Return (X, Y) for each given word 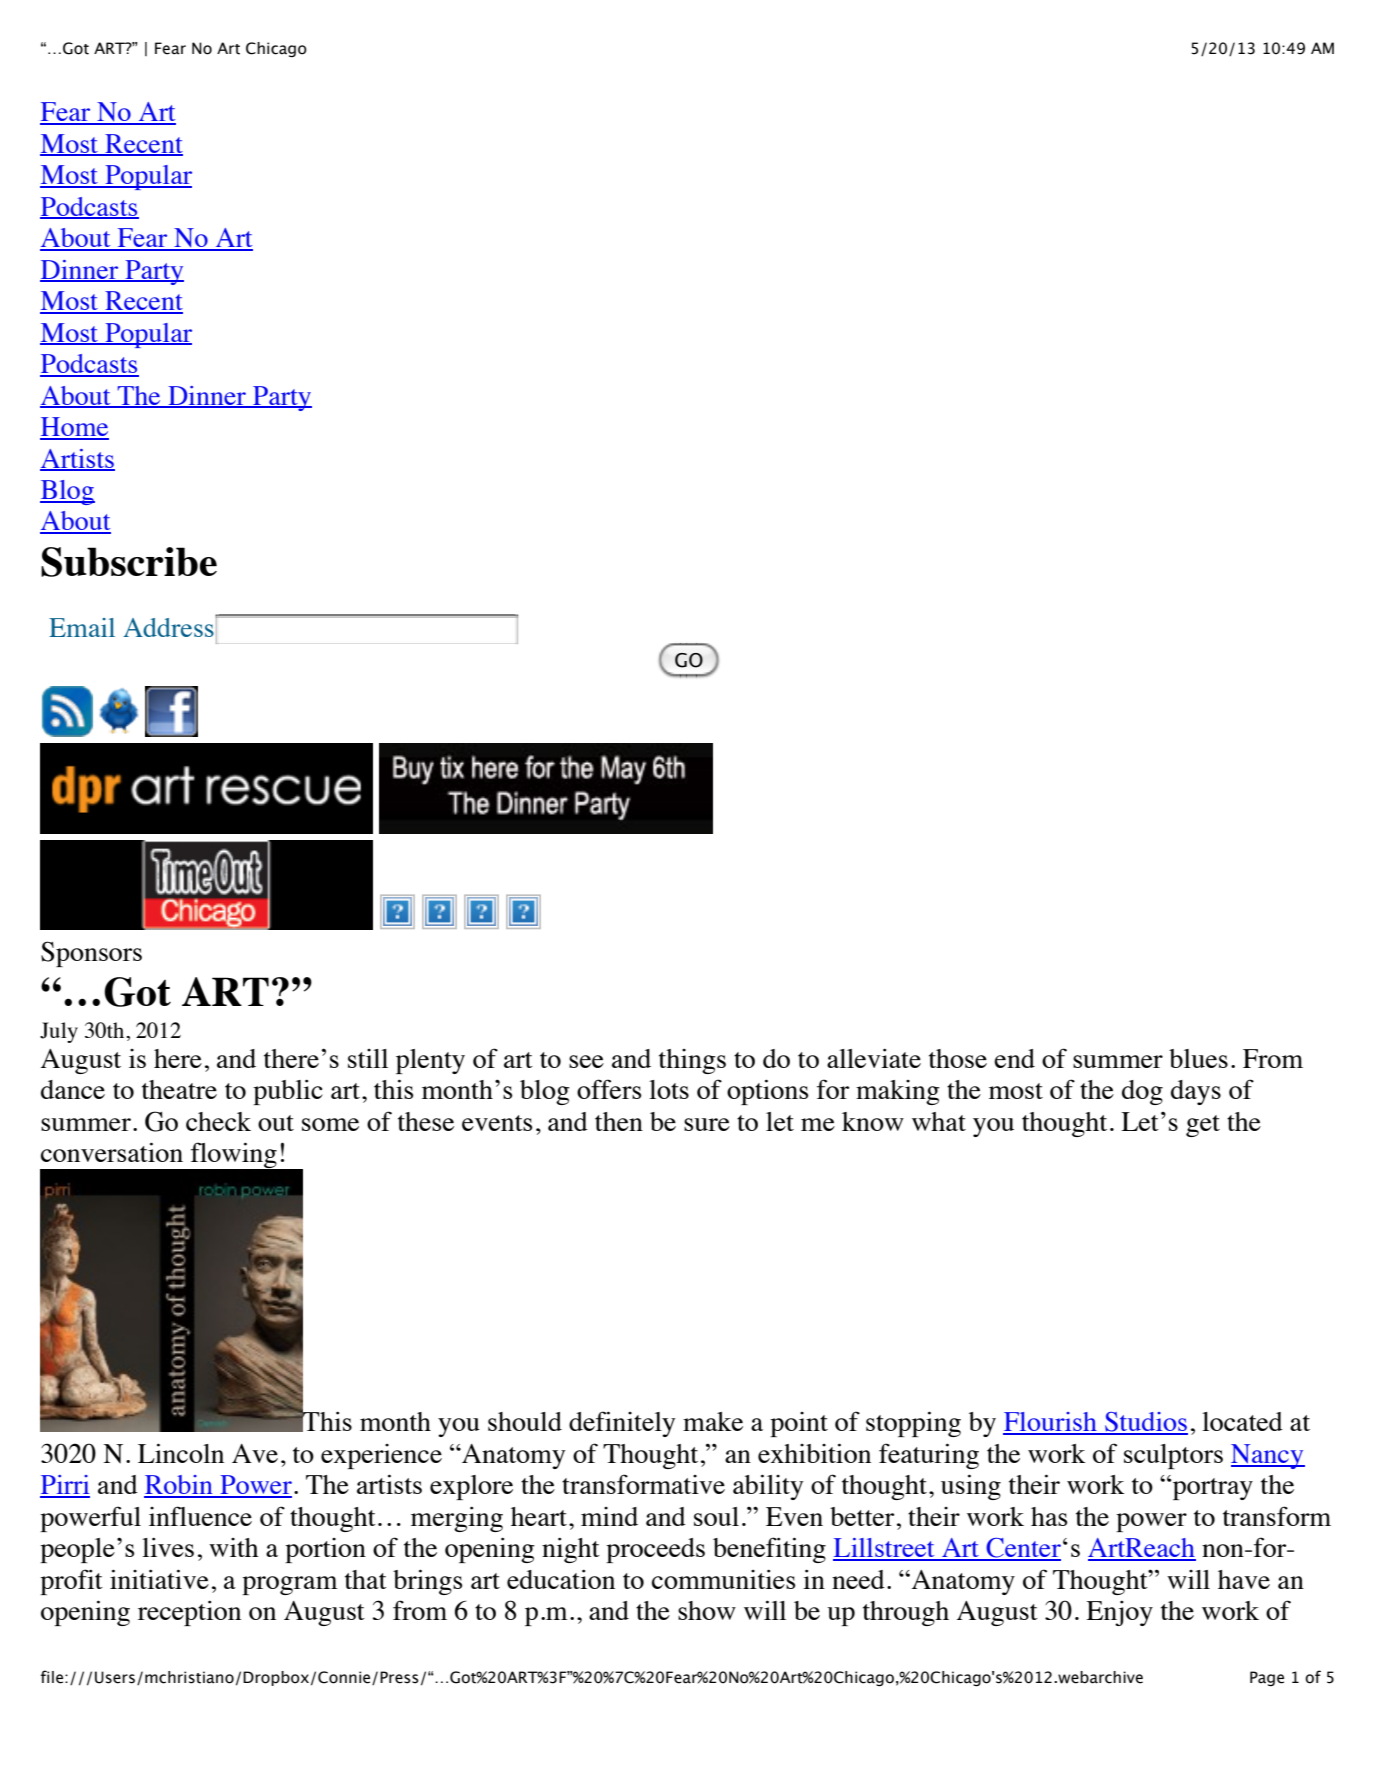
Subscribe (129, 562)
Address (169, 626)
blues (1198, 1058)
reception (189, 1613)
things (692, 1061)
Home (74, 428)
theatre (179, 1089)
